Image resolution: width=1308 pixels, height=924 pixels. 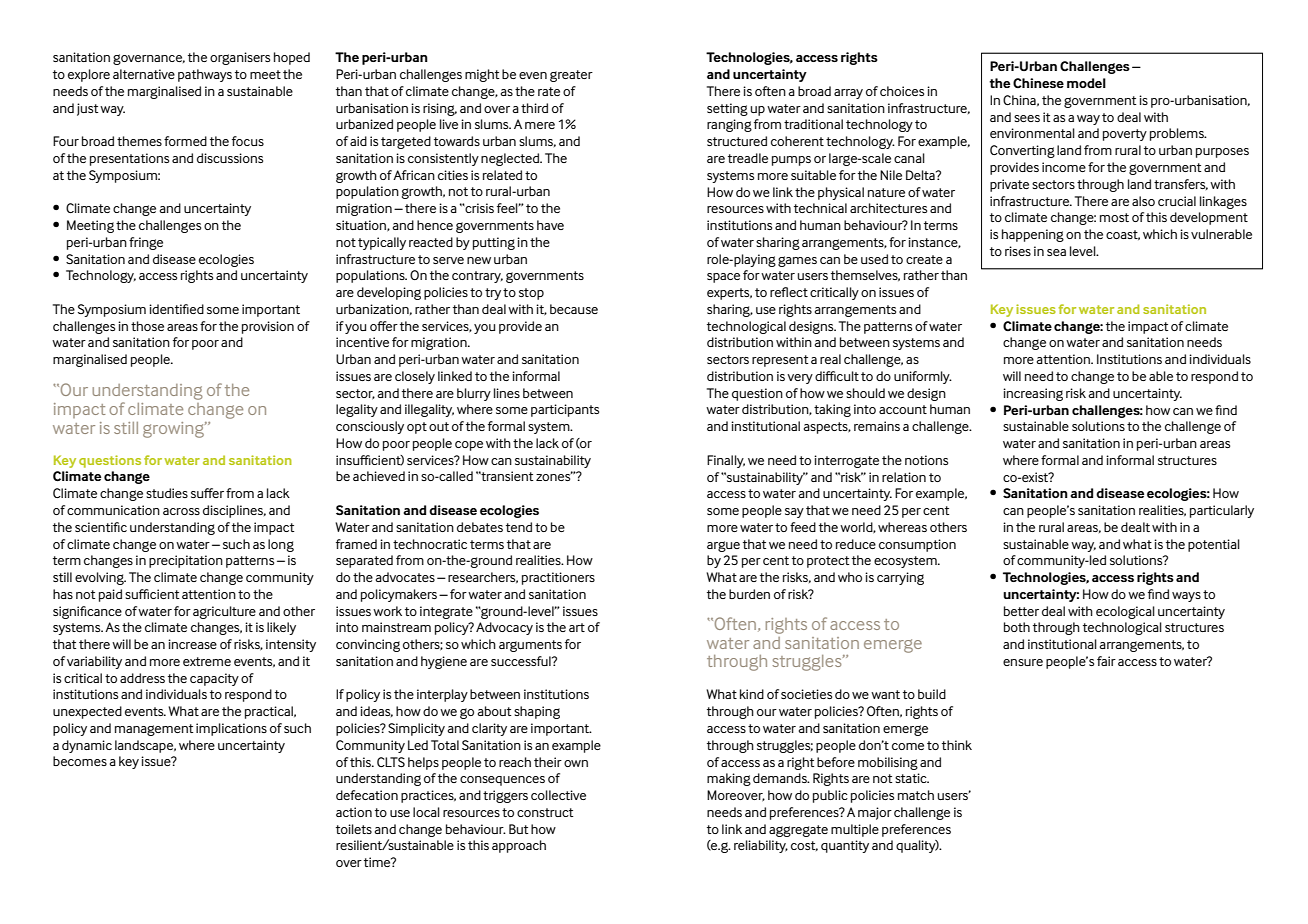 I want to click on greater, so click(x=571, y=76).
